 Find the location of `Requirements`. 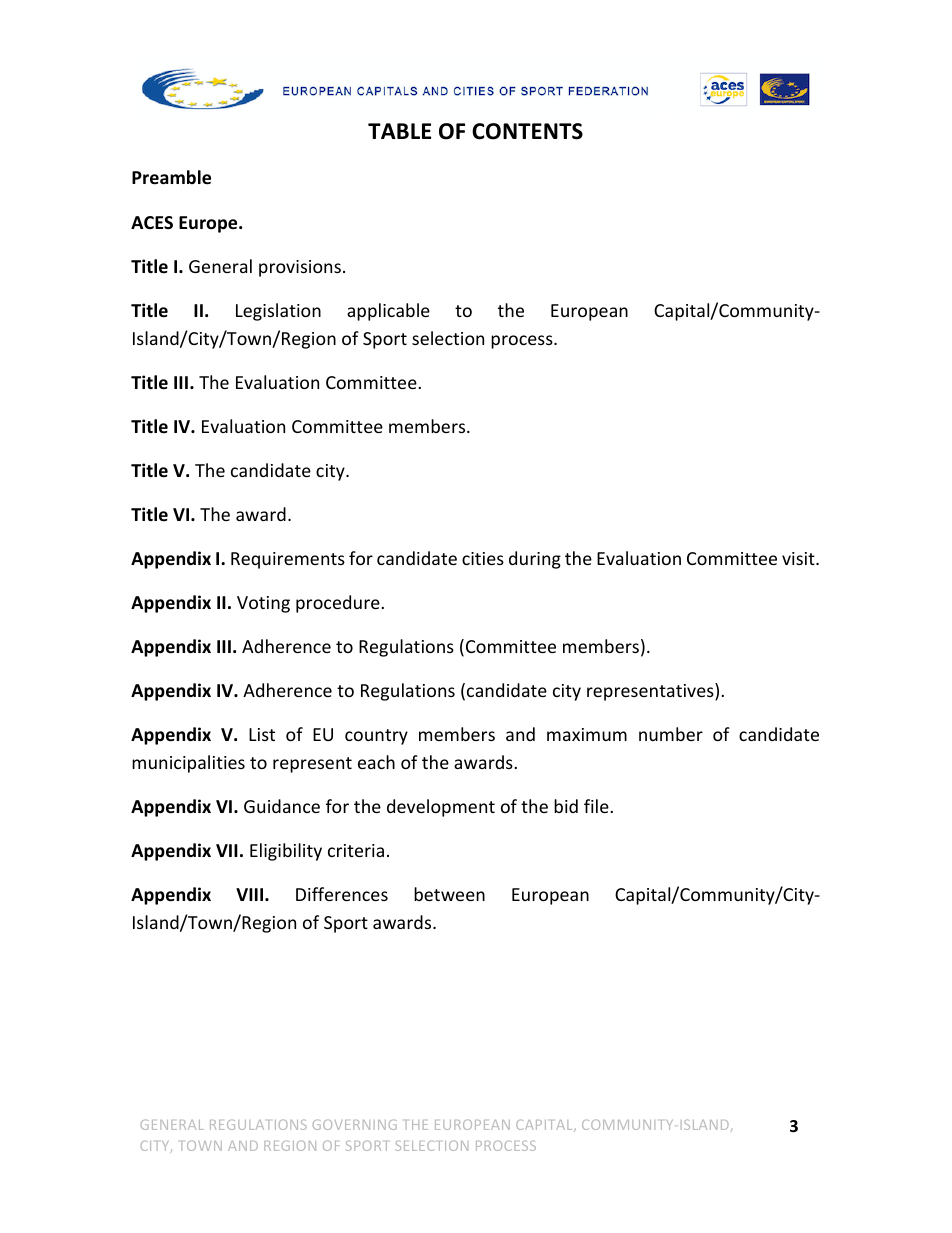

Requirements is located at coordinates (288, 560).
